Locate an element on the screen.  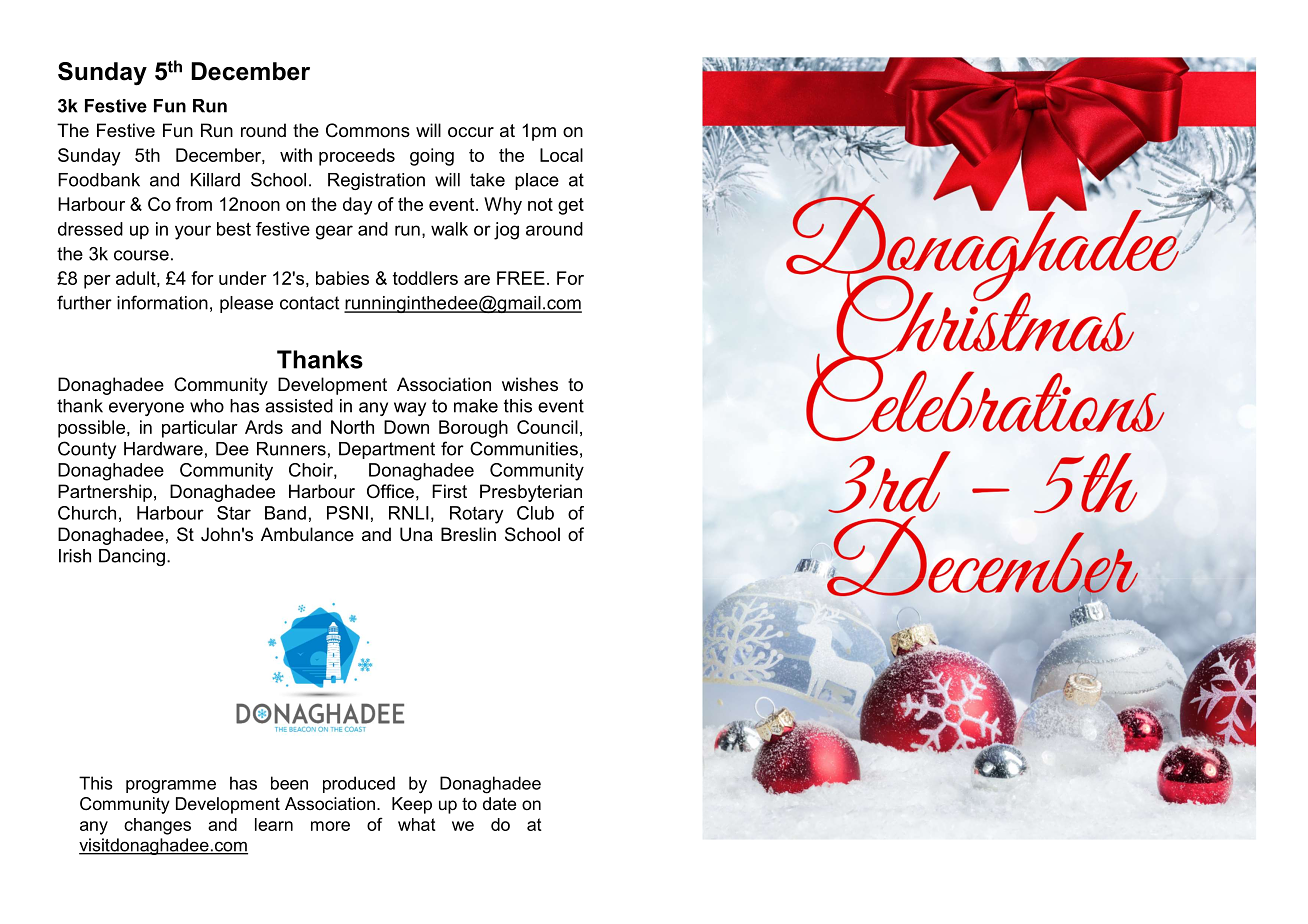
with is located at coordinates (296, 155).
